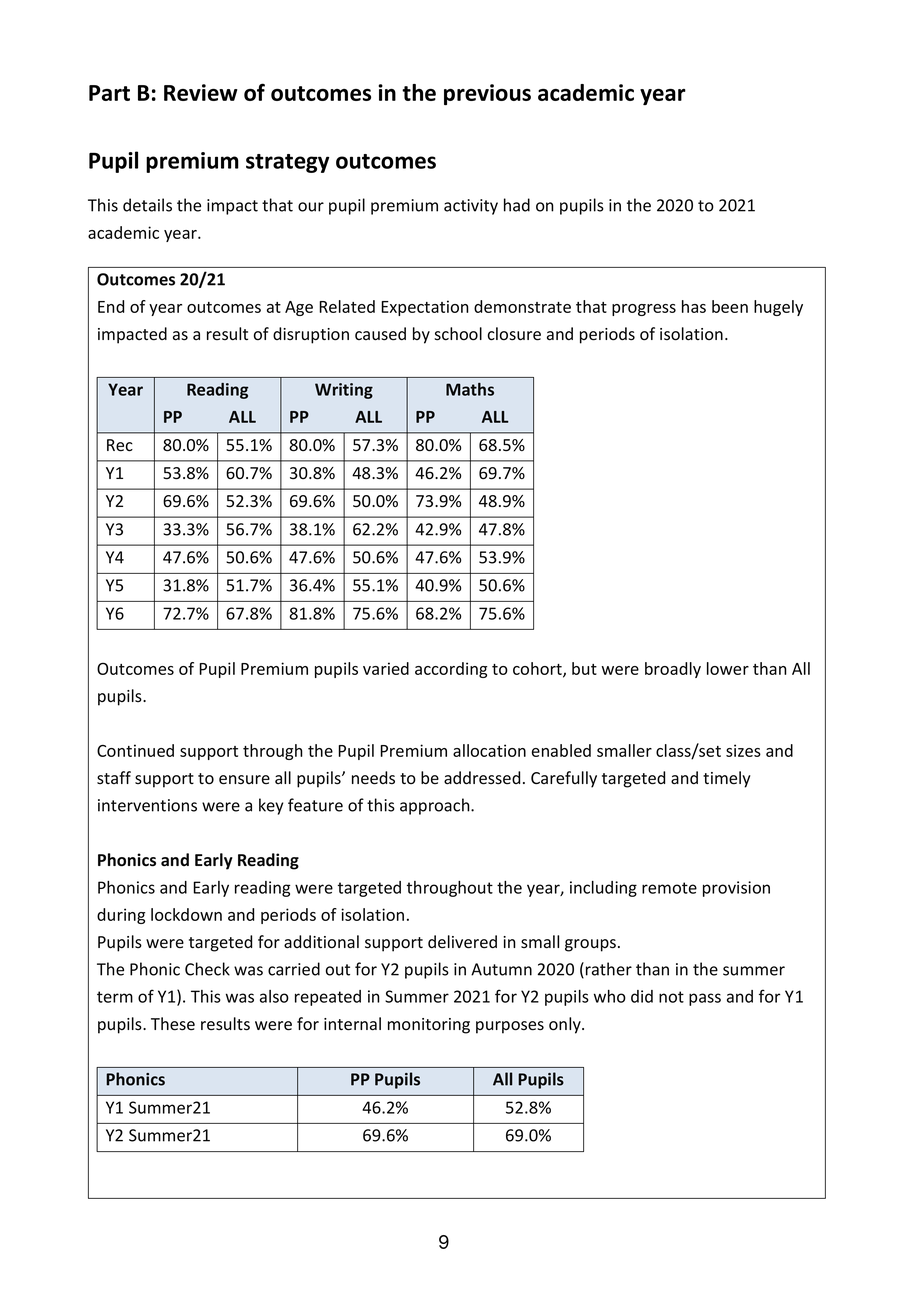 The image size is (924, 1308). What do you see at coordinates (694, 306) in the screenshot?
I see `has` at bounding box center [694, 306].
